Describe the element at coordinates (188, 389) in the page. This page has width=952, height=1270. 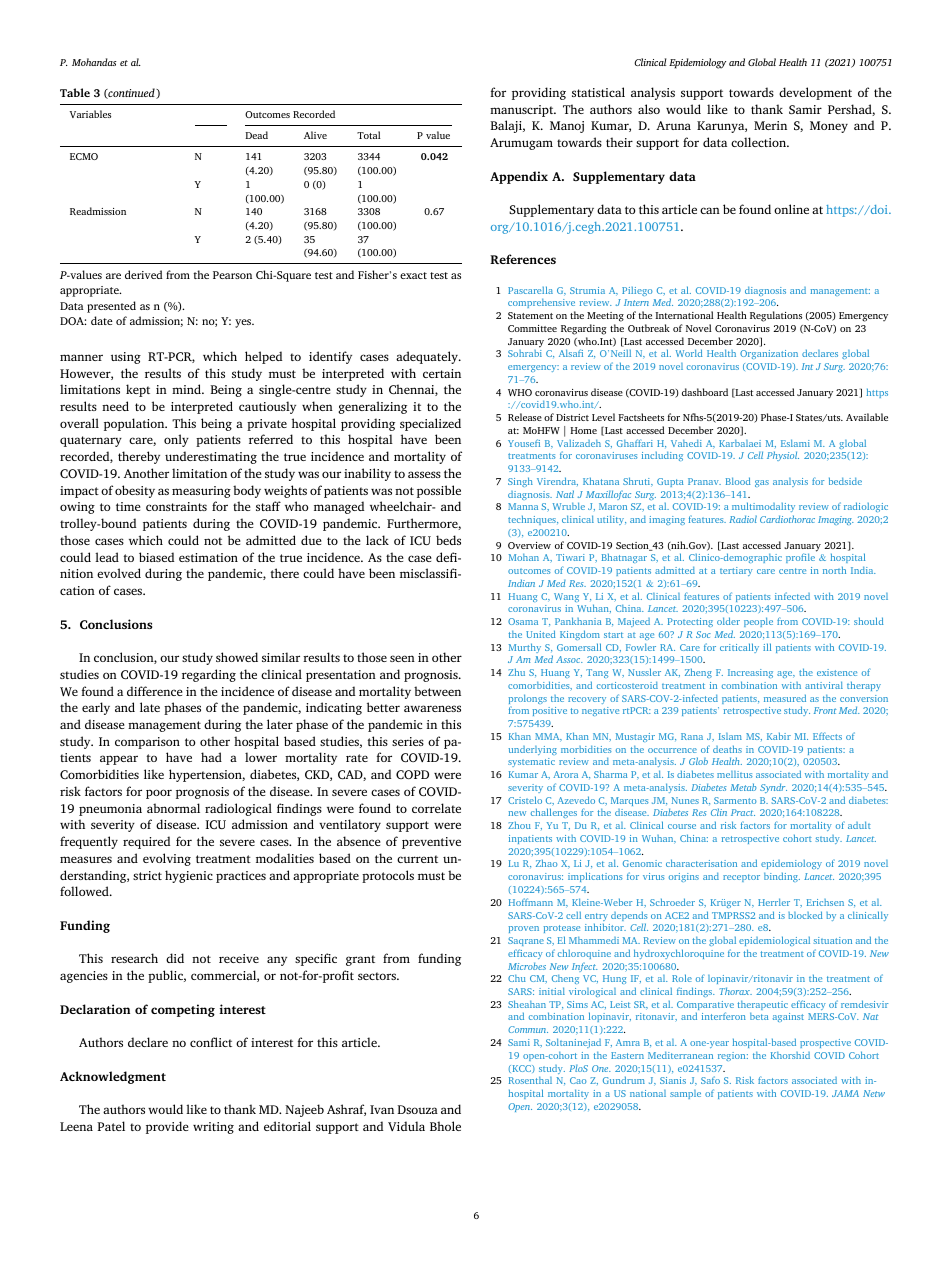
I see `mind` at that location.
